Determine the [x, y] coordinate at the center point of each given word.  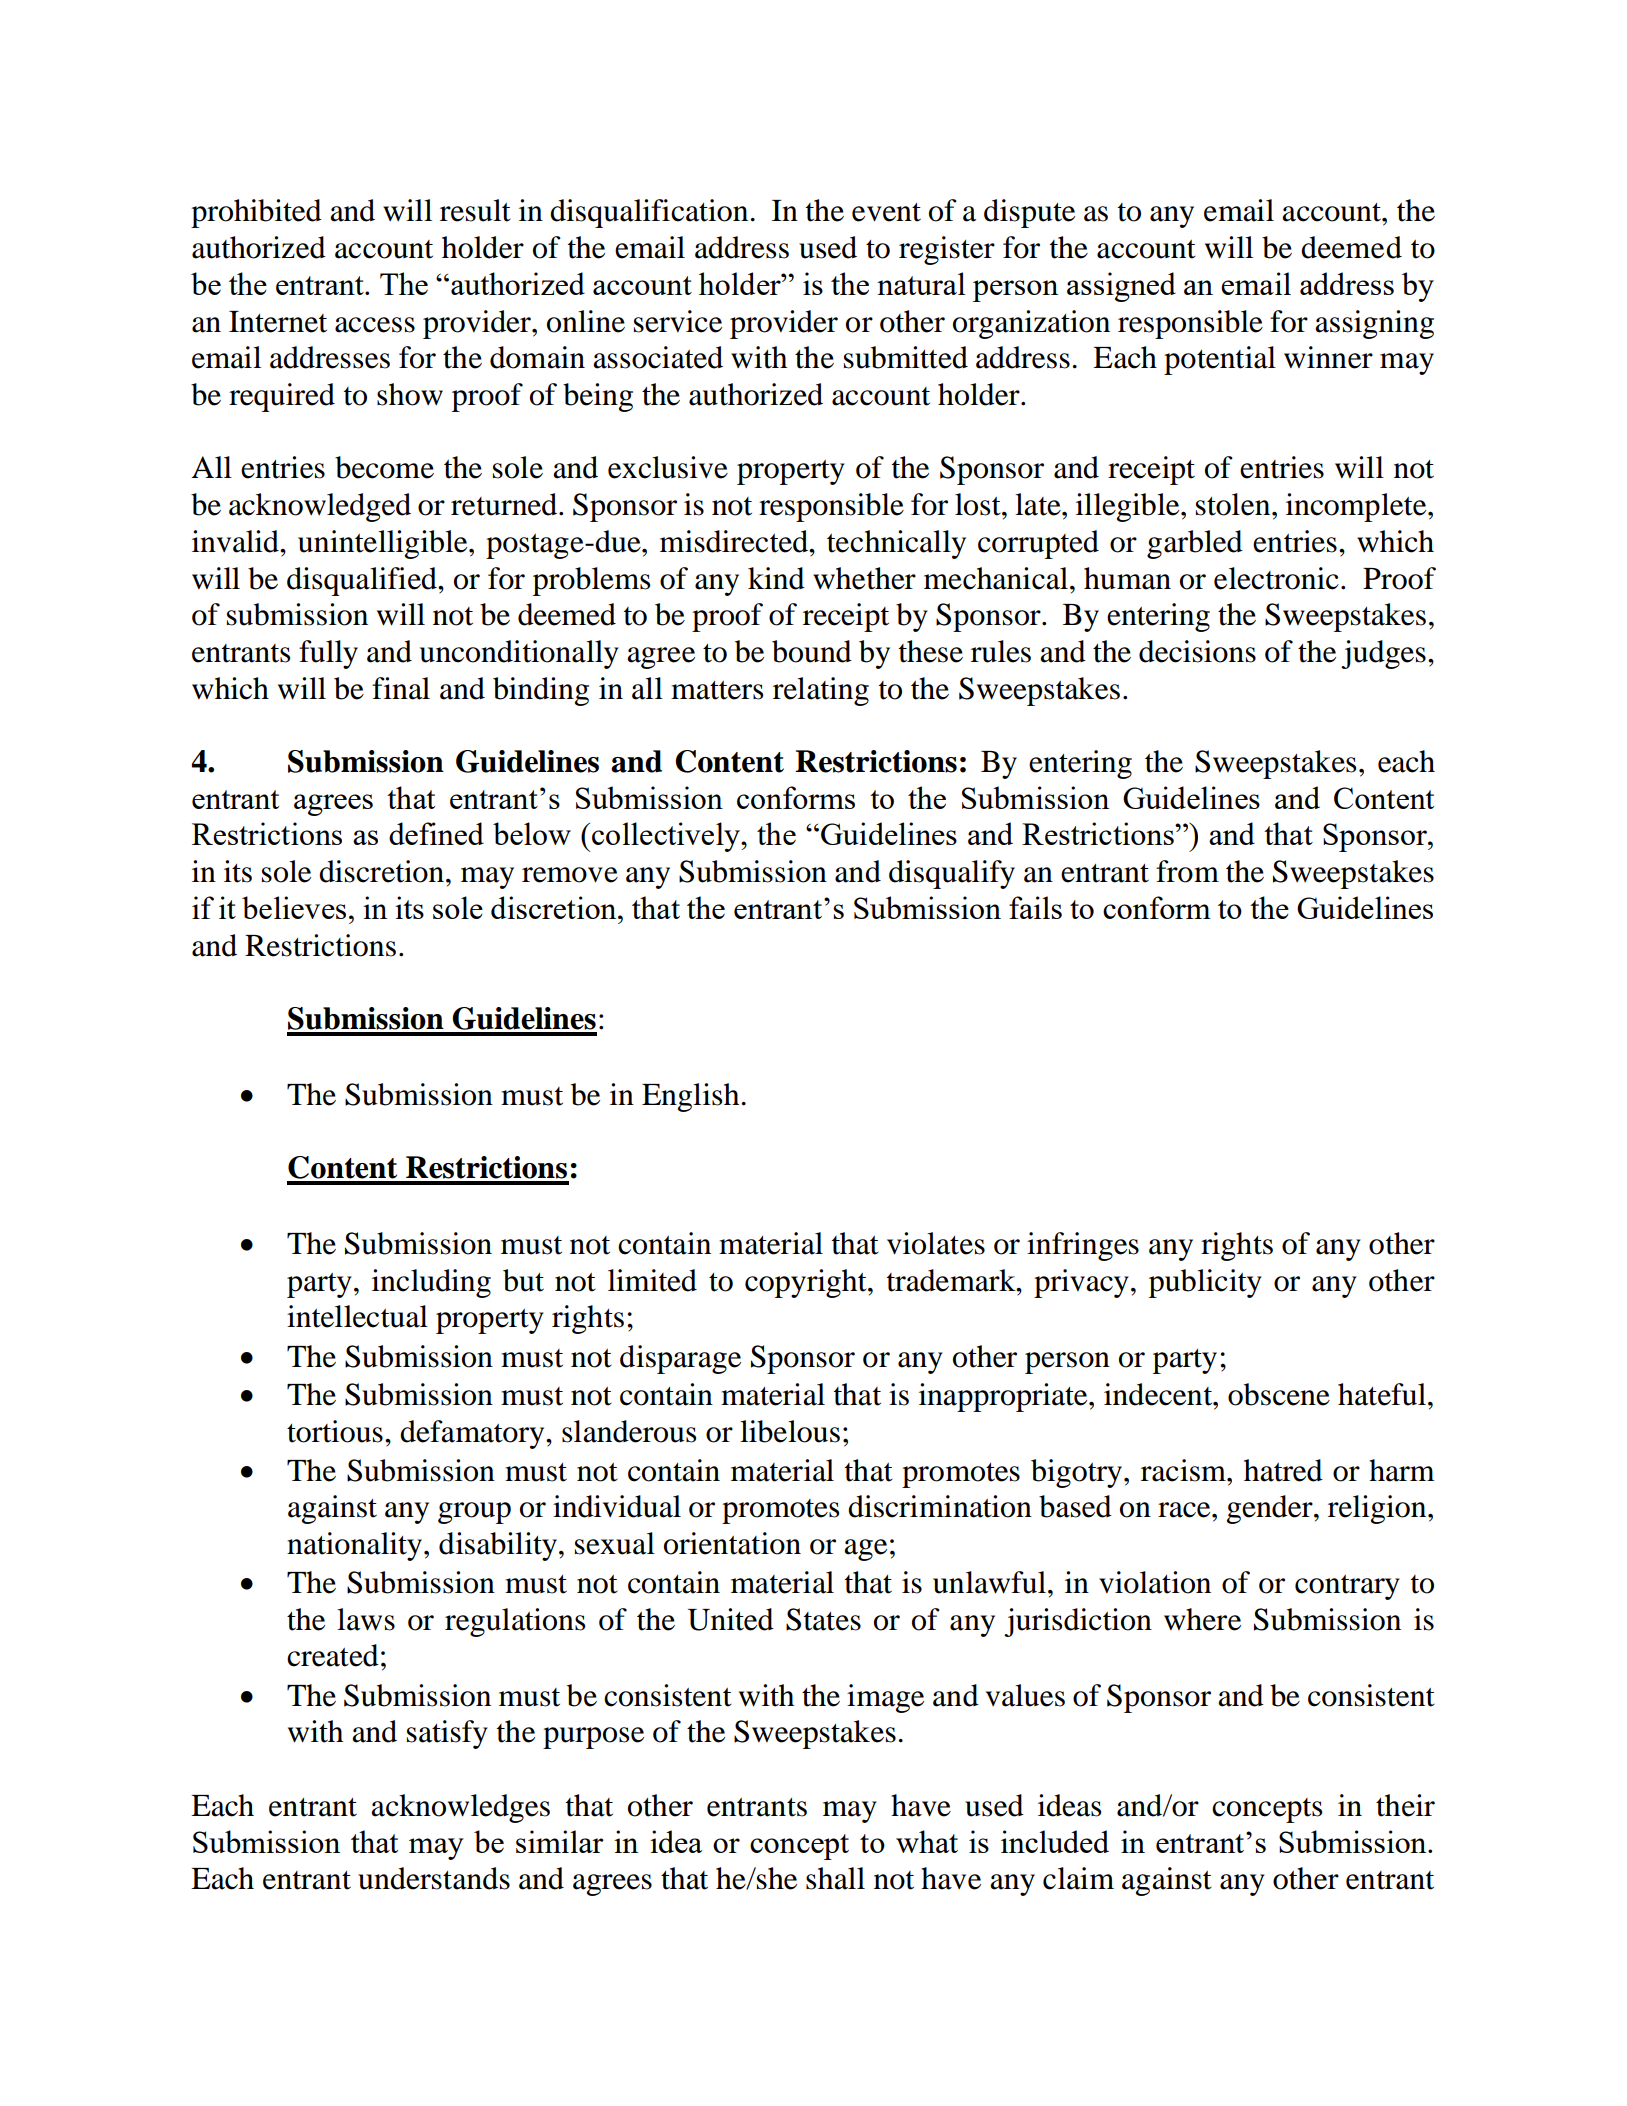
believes [294, 907]
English [690, 1097]
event [886, 212]
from [1187, 871]
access [375, 325]
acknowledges [460, 1808]
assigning [1374, 324]
